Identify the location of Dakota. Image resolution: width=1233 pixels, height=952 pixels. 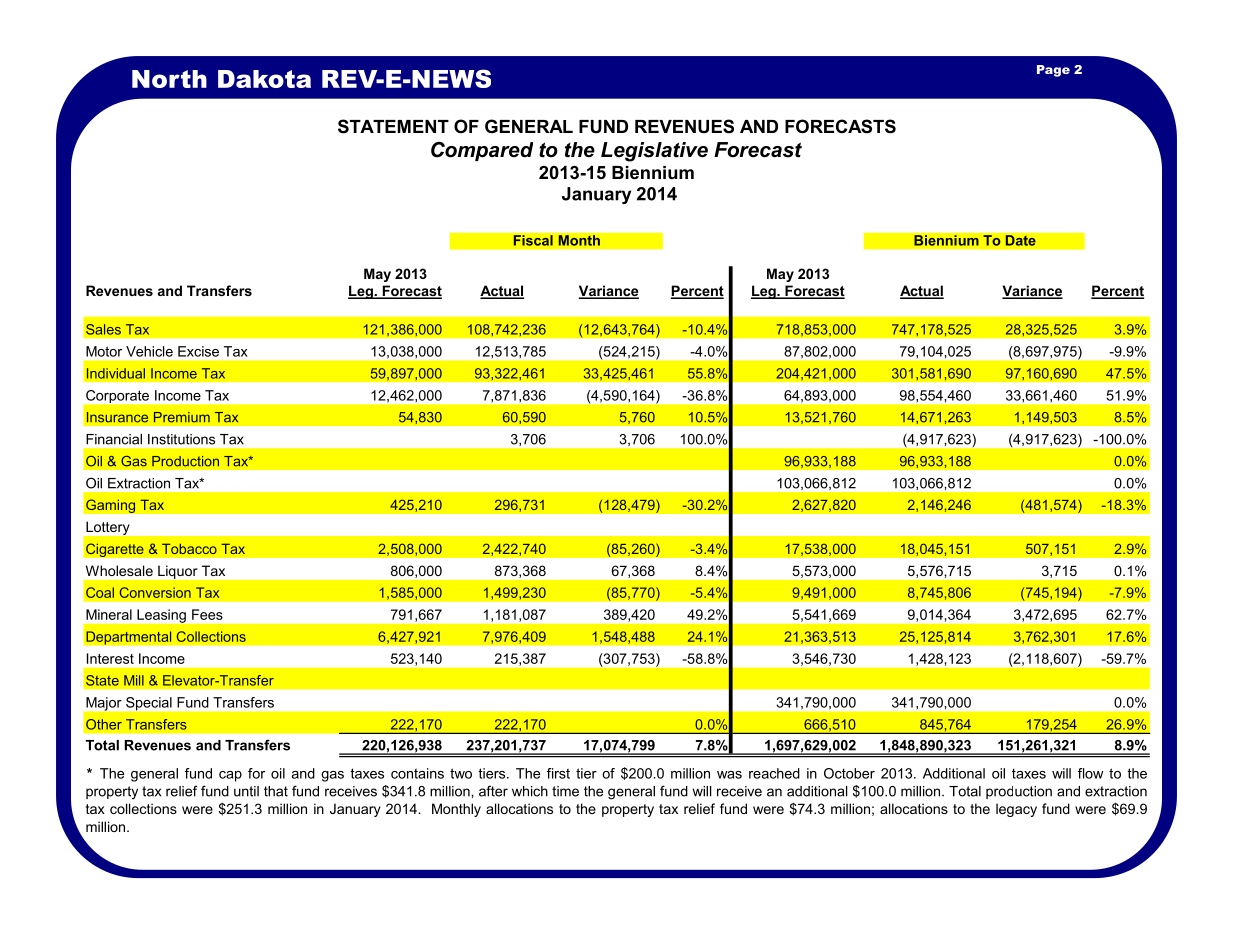
(264, 79).
